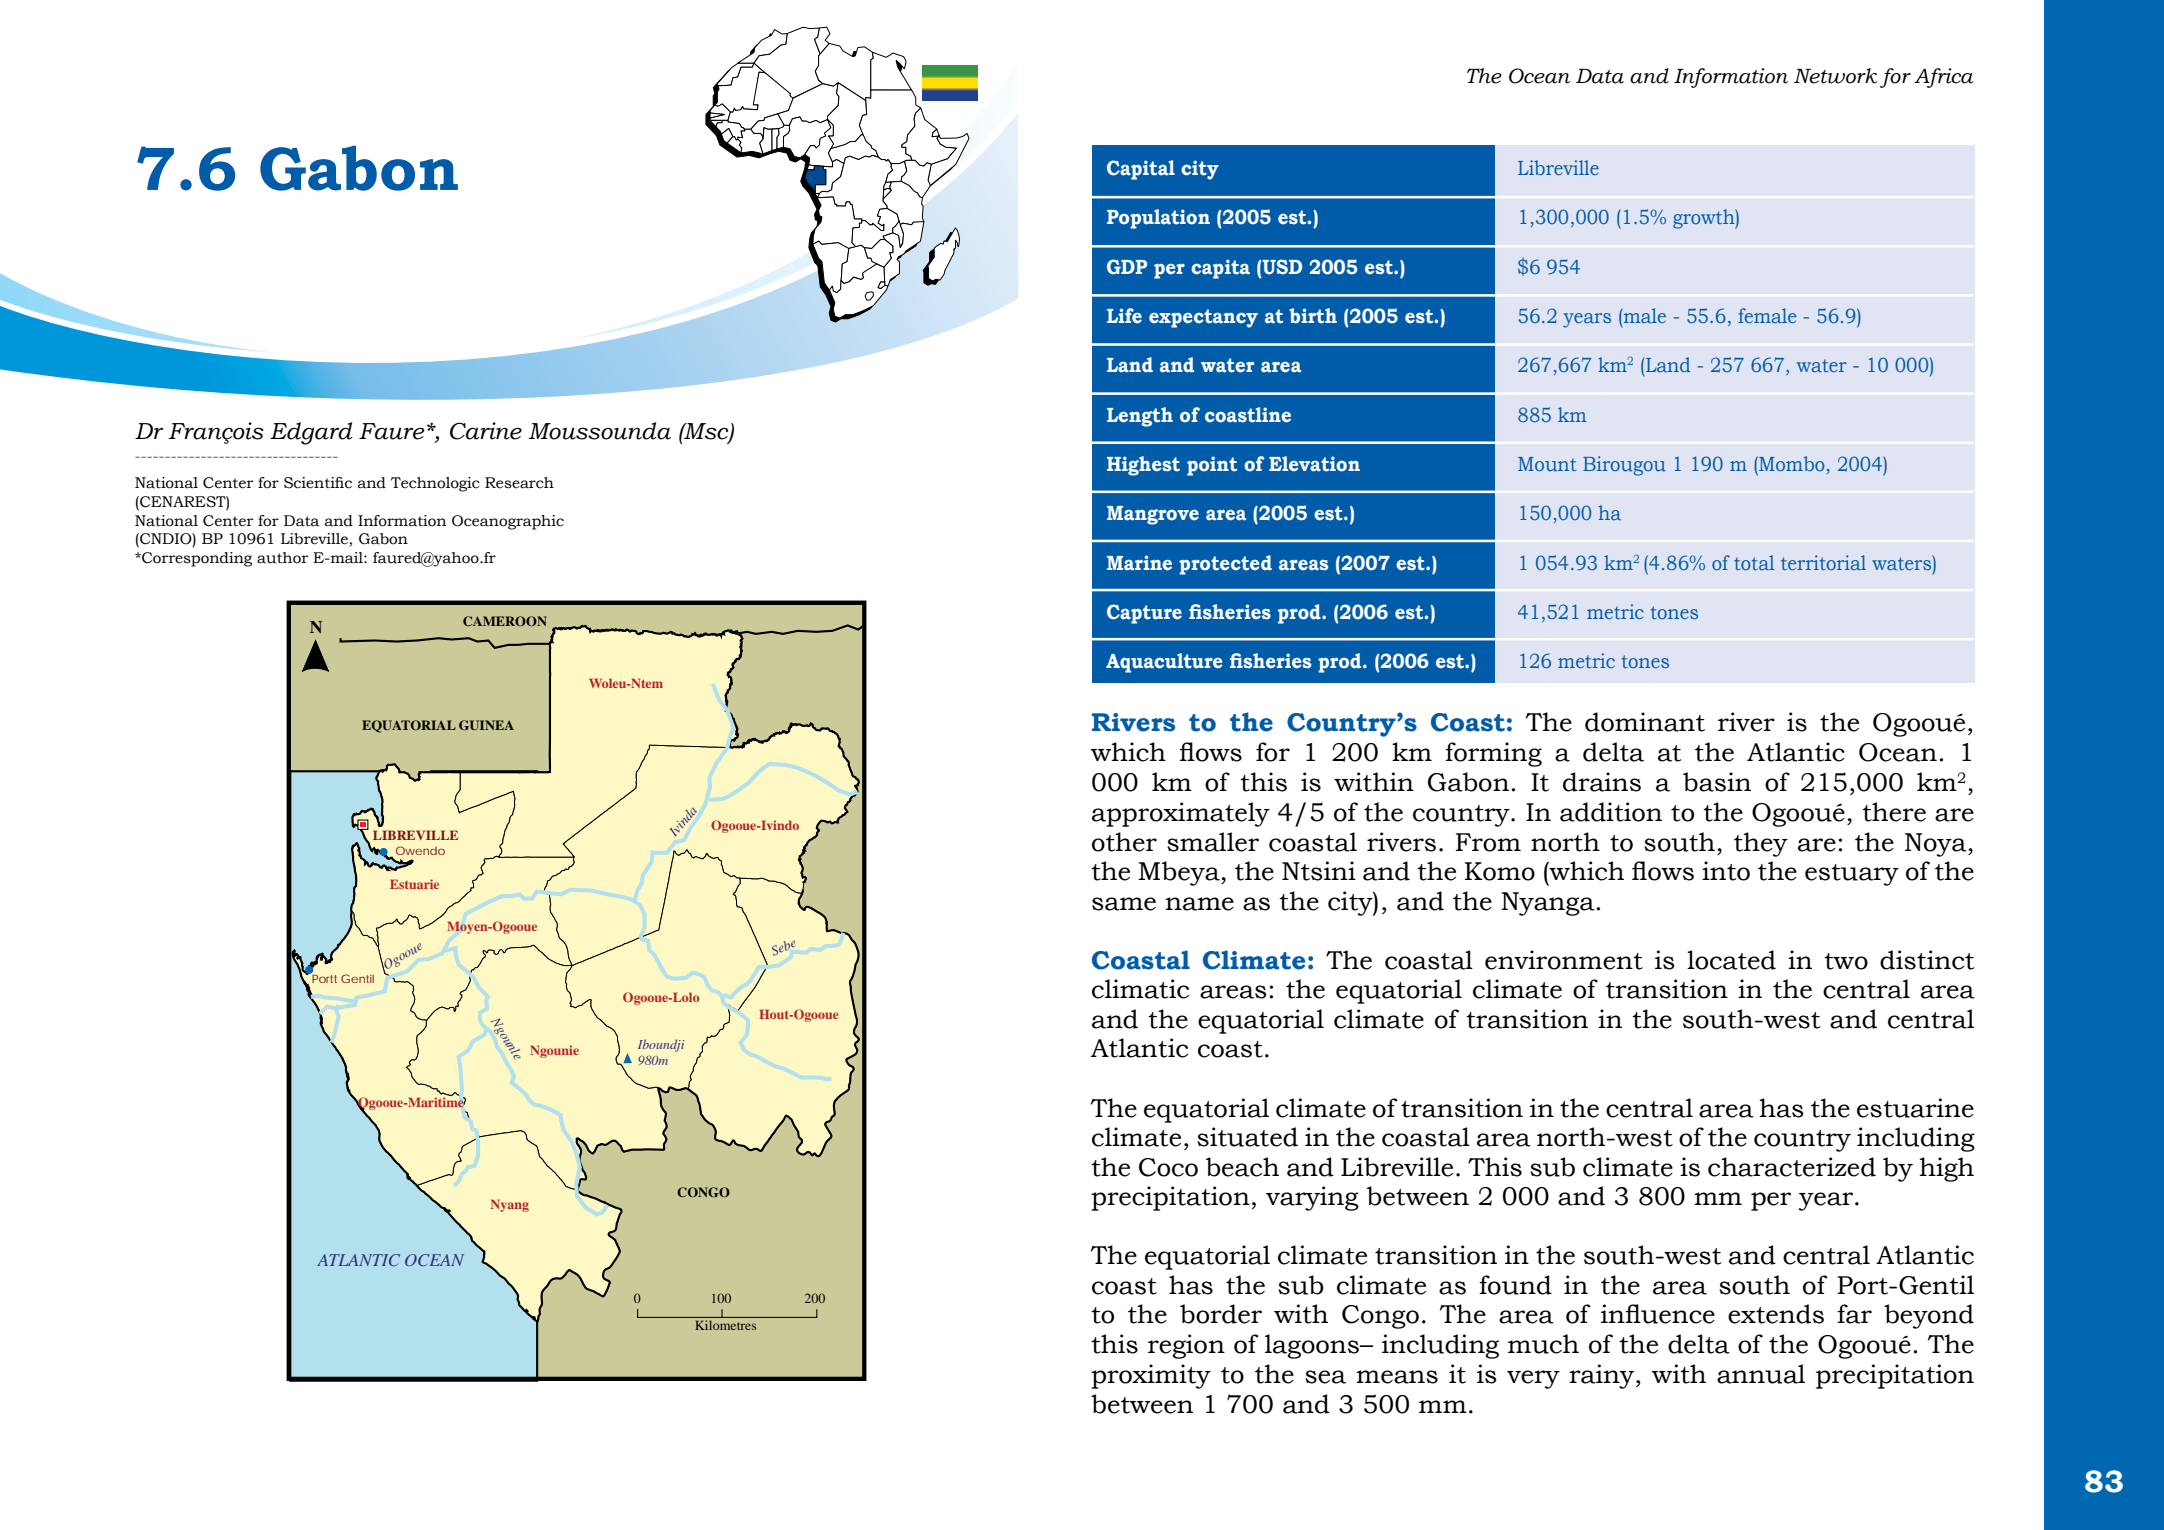 The image size is (2164, 1530). I want to click on Population, so click(1158, 219).
